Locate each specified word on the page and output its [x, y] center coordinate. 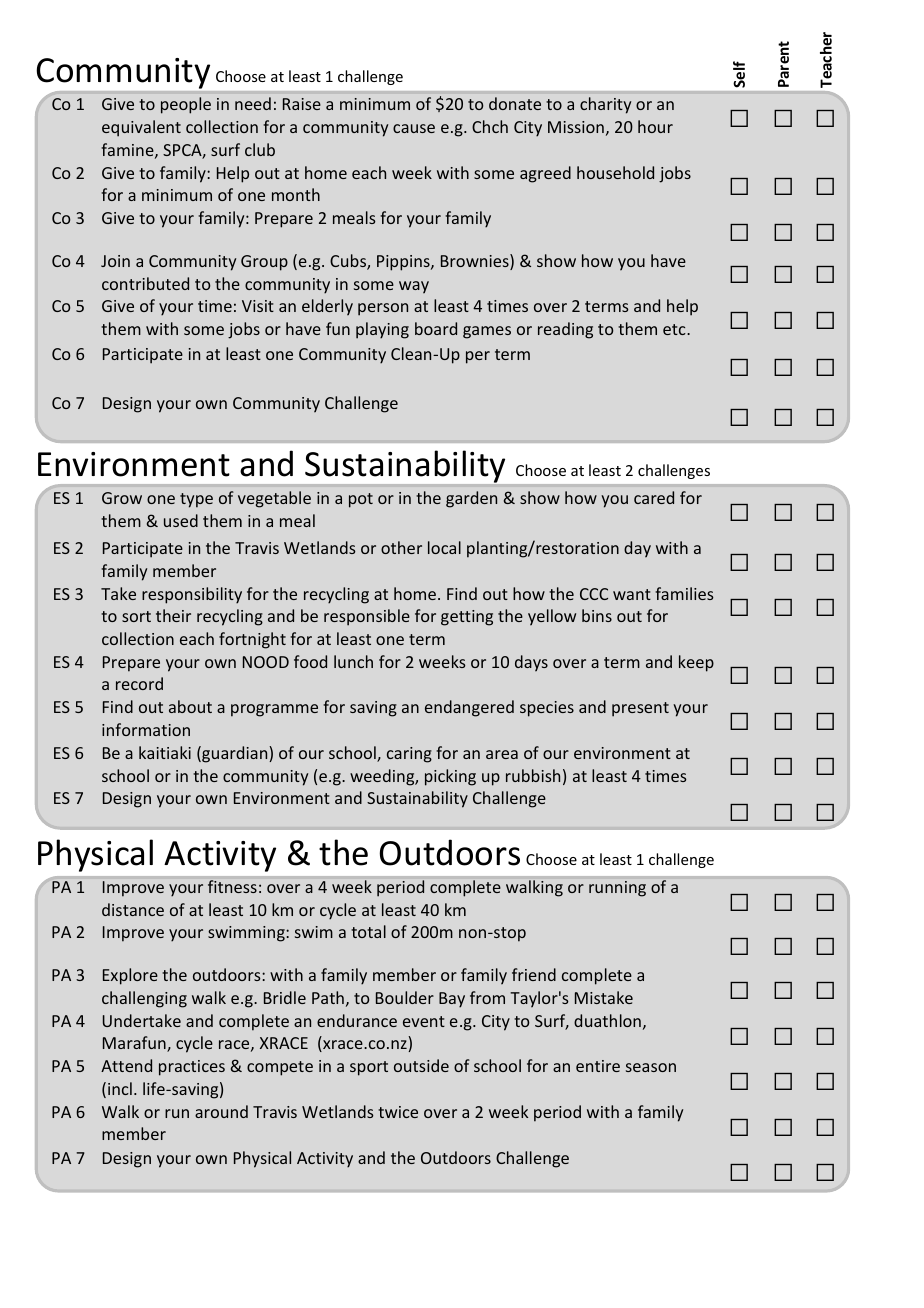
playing [382, 330]
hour [655, 126]
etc [675, 329]
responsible [367, 617]
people [186, 105]
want [632, 594]
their [173, 615]
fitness [232, 886]
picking [450, 777]
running [617, 889]
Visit [258, 306]
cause [414, 128]
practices [192, 1068]
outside [421, 1065]
